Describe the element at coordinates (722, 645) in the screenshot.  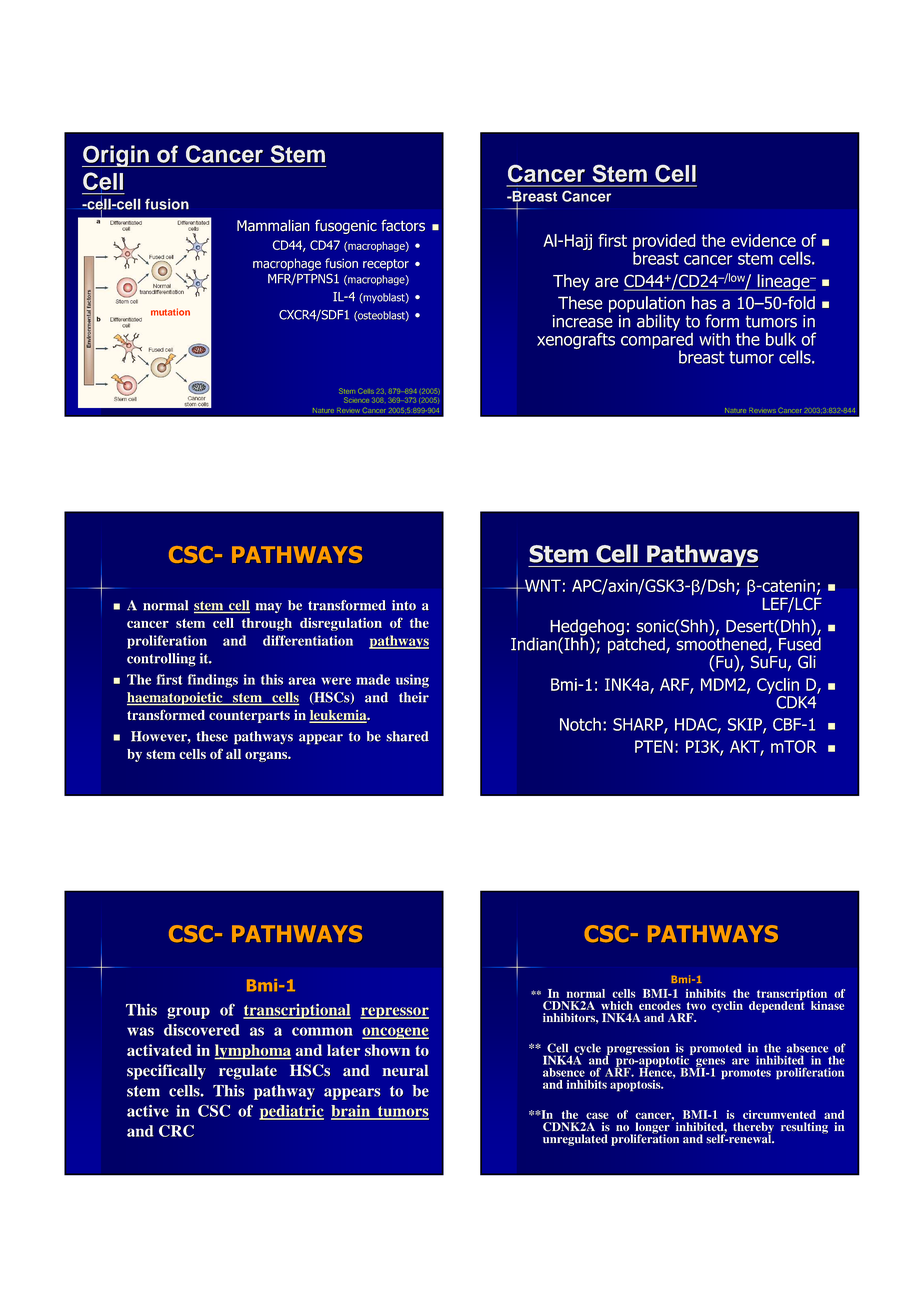
I see `smoothened` at that location.
